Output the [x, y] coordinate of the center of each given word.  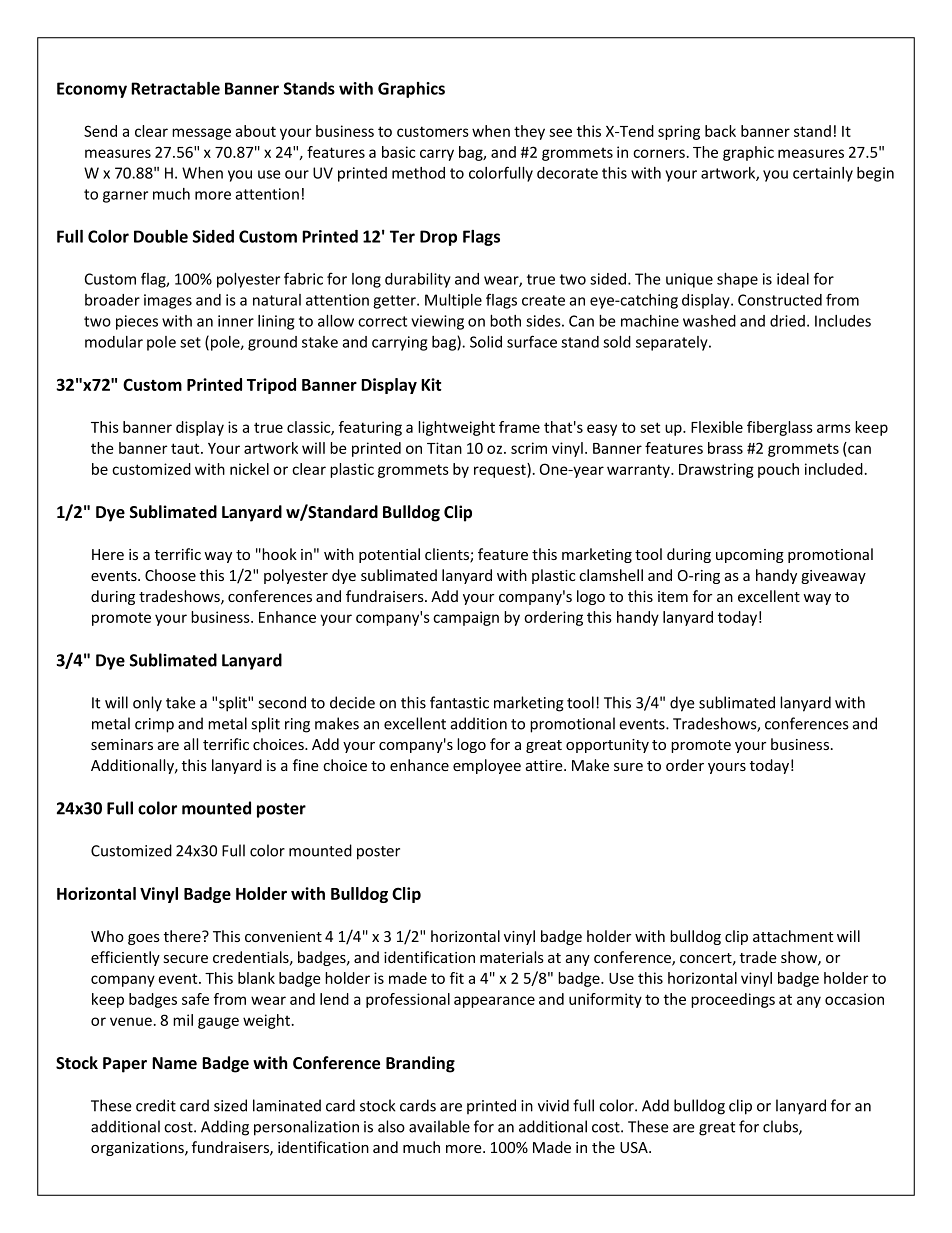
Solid [486, 342]
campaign [466, 618]
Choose [170, 575]
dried [787, 321]
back [720, 131]
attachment [793, 936]
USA [635, 1147]
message [201, 134]
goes [144, 939]
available [439, 1126]
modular [114, 342]
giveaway [833, 577]
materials [512, 957]
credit [156, 1105]
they [529, 132]
